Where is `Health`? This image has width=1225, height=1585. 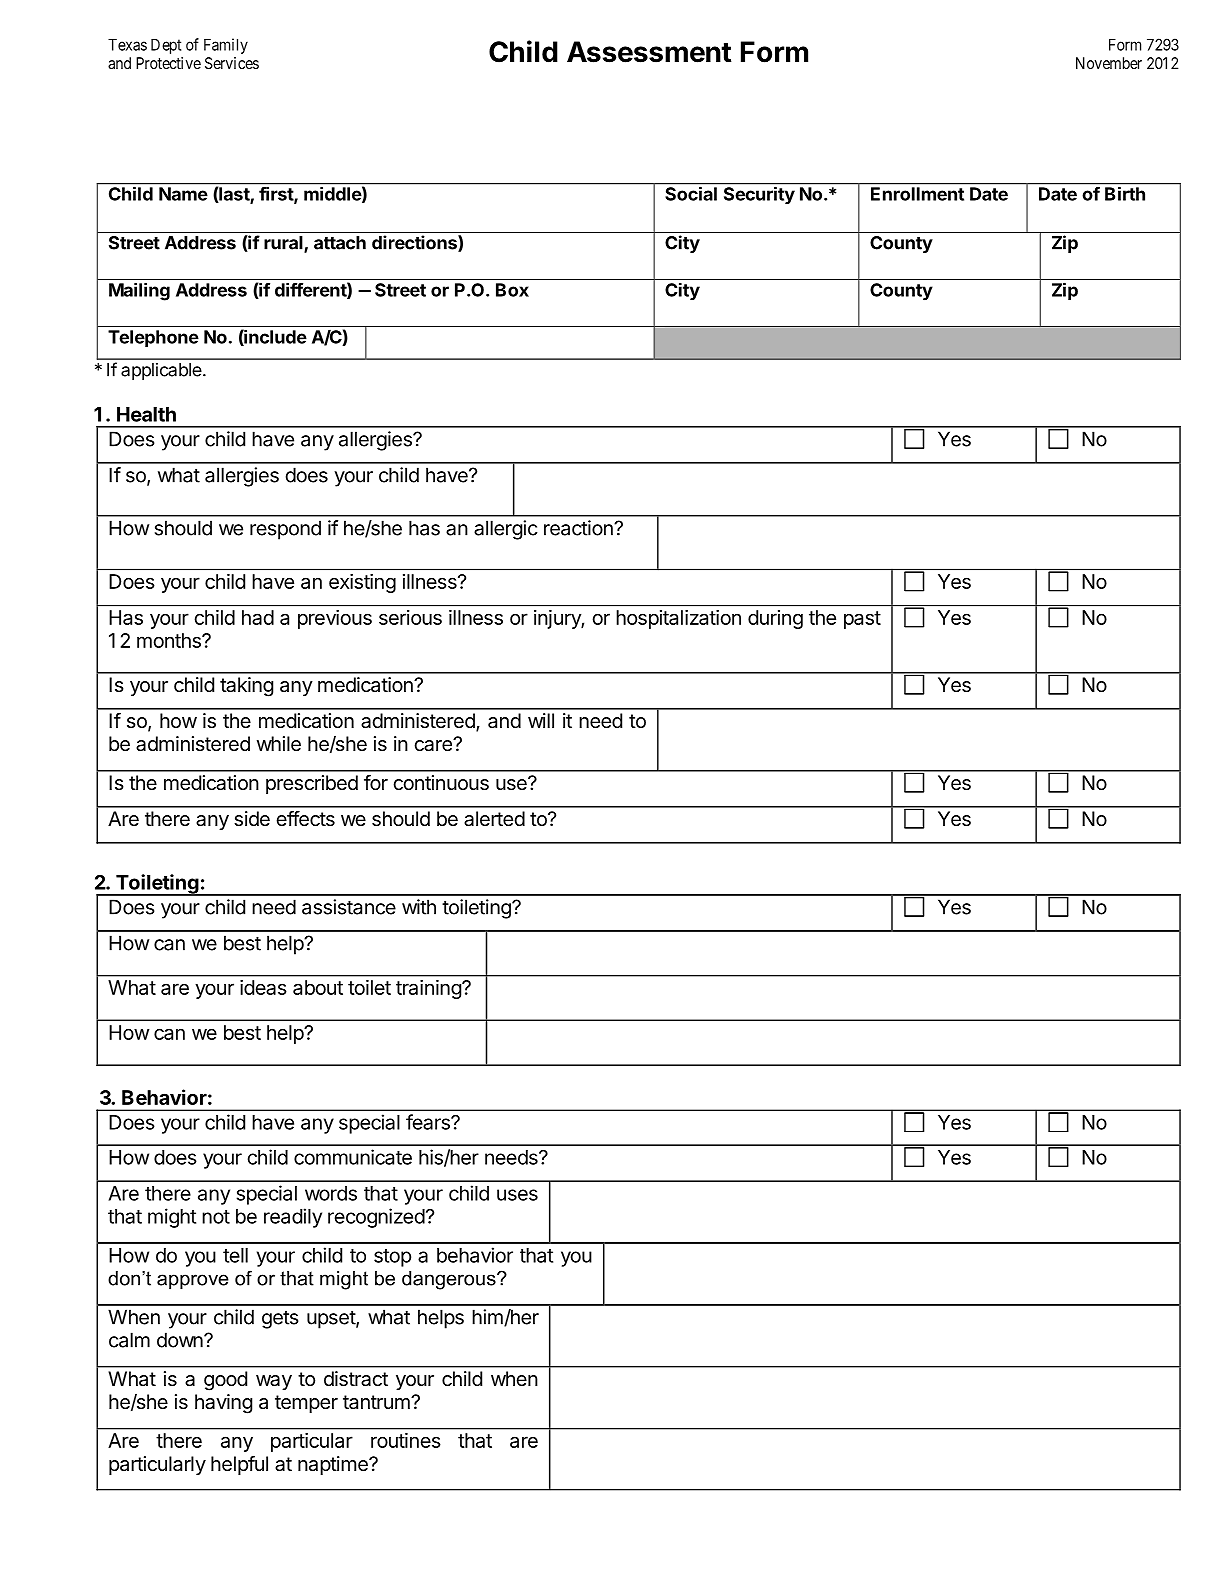 Health is located at coordinates (146, 414).
